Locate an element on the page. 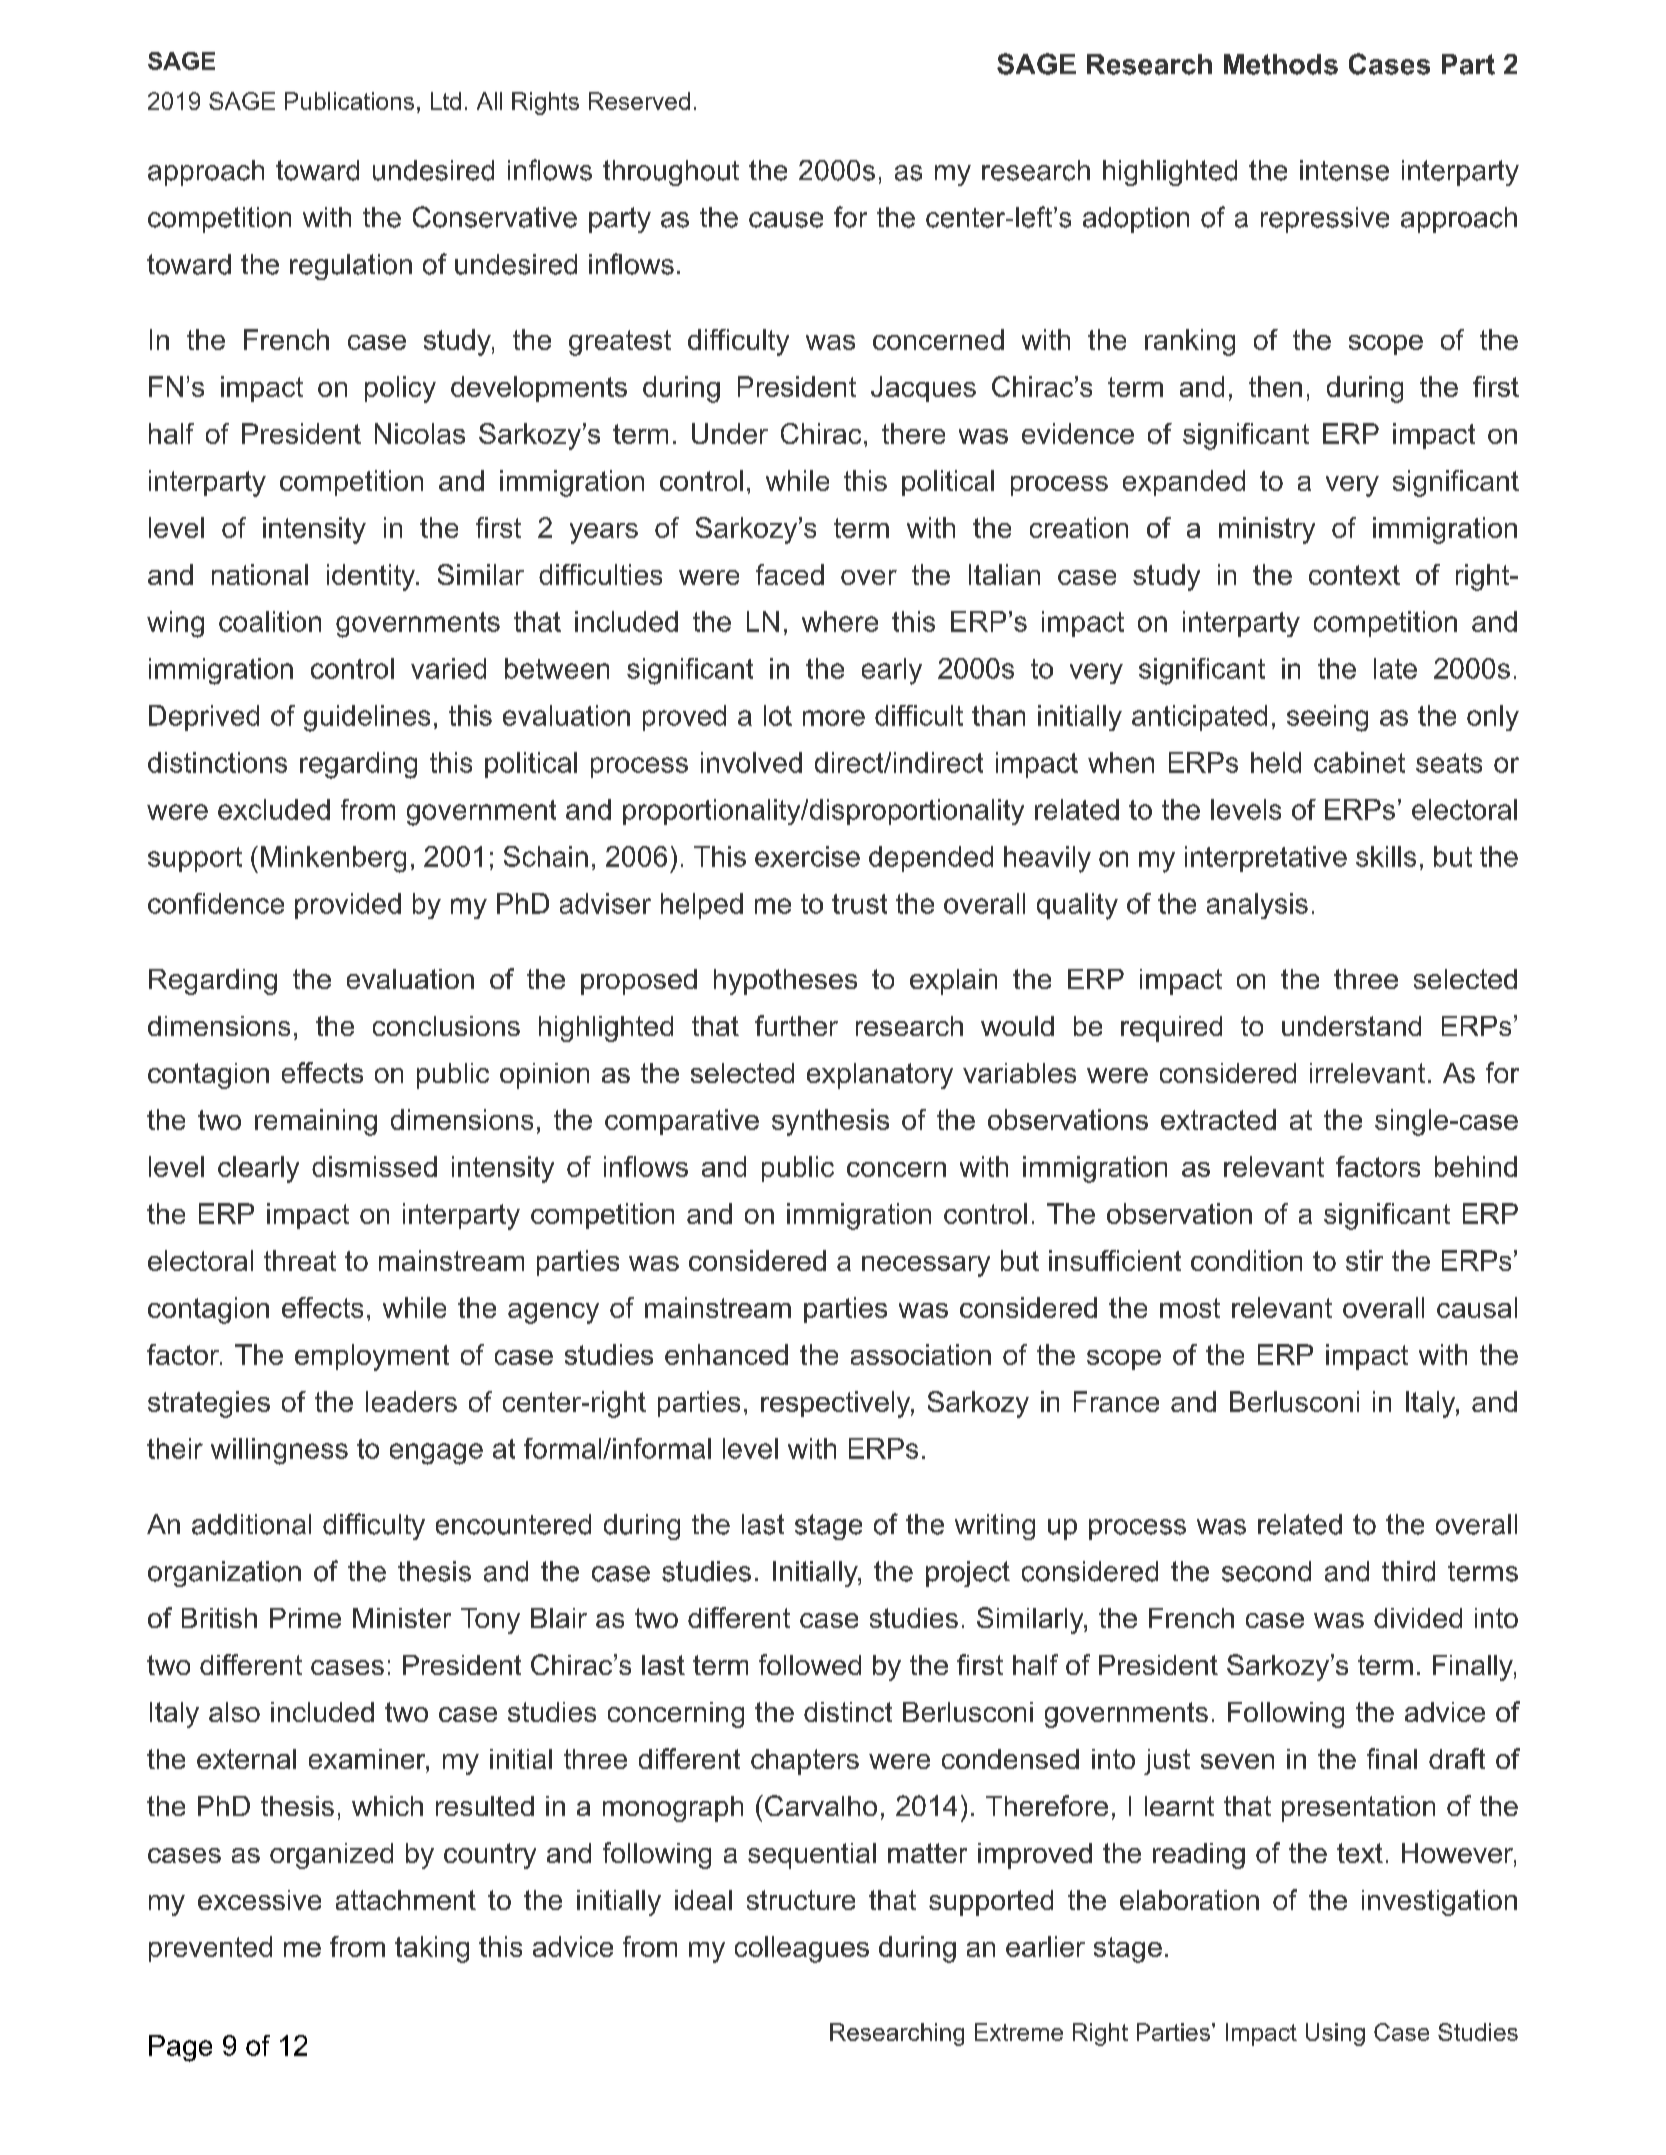  intense is located at coordinates (1344, 170).
